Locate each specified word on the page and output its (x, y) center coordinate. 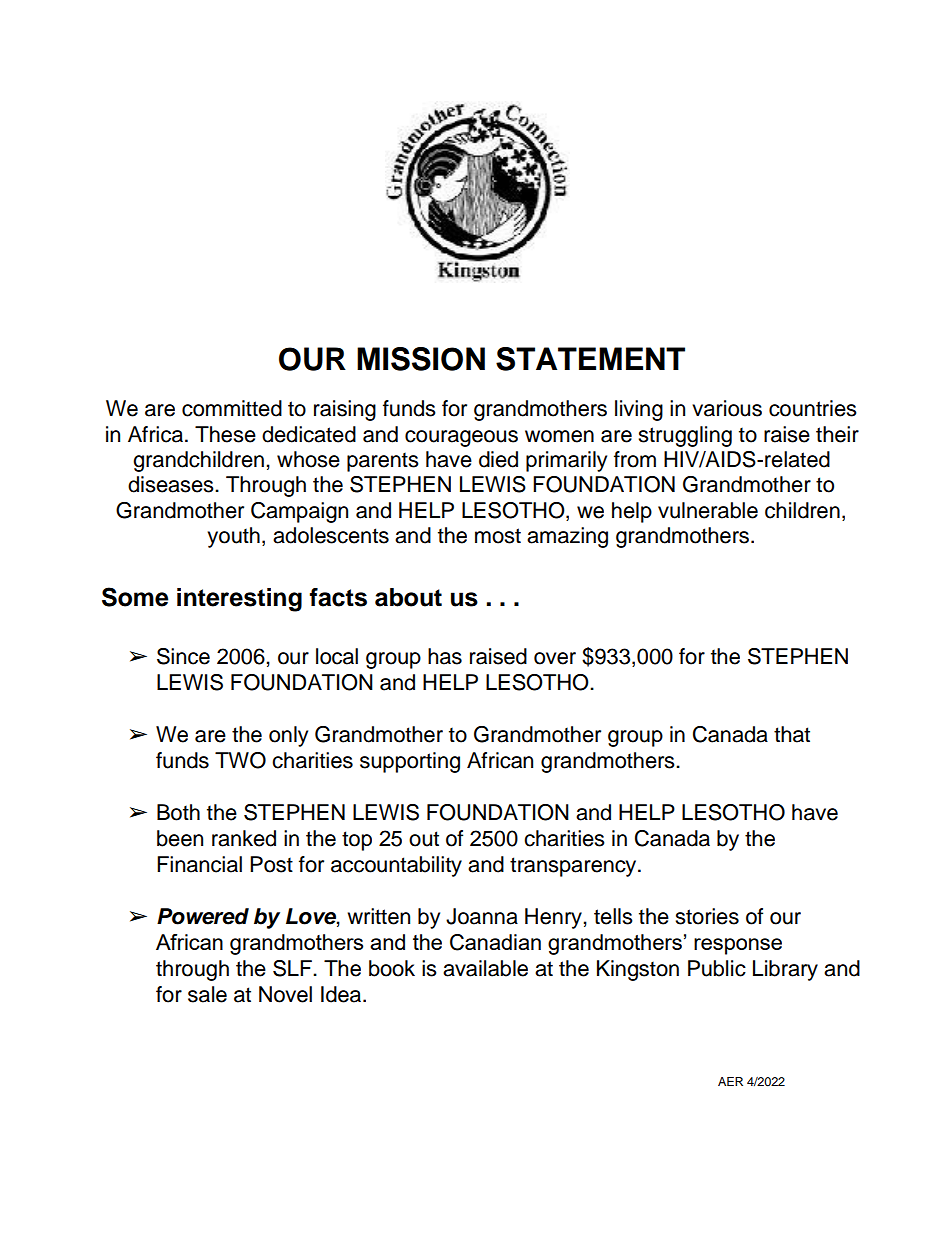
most (498, 536)
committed (232, 408)
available (485, 968)
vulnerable (708, 510)
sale (207, 994)
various (727, 408)
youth (233, 537)
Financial (199, 864)
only (288, 736)
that (792, 734)
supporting (410, 762)
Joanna (482, 916)
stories (707, 916)
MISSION (421, 359)
